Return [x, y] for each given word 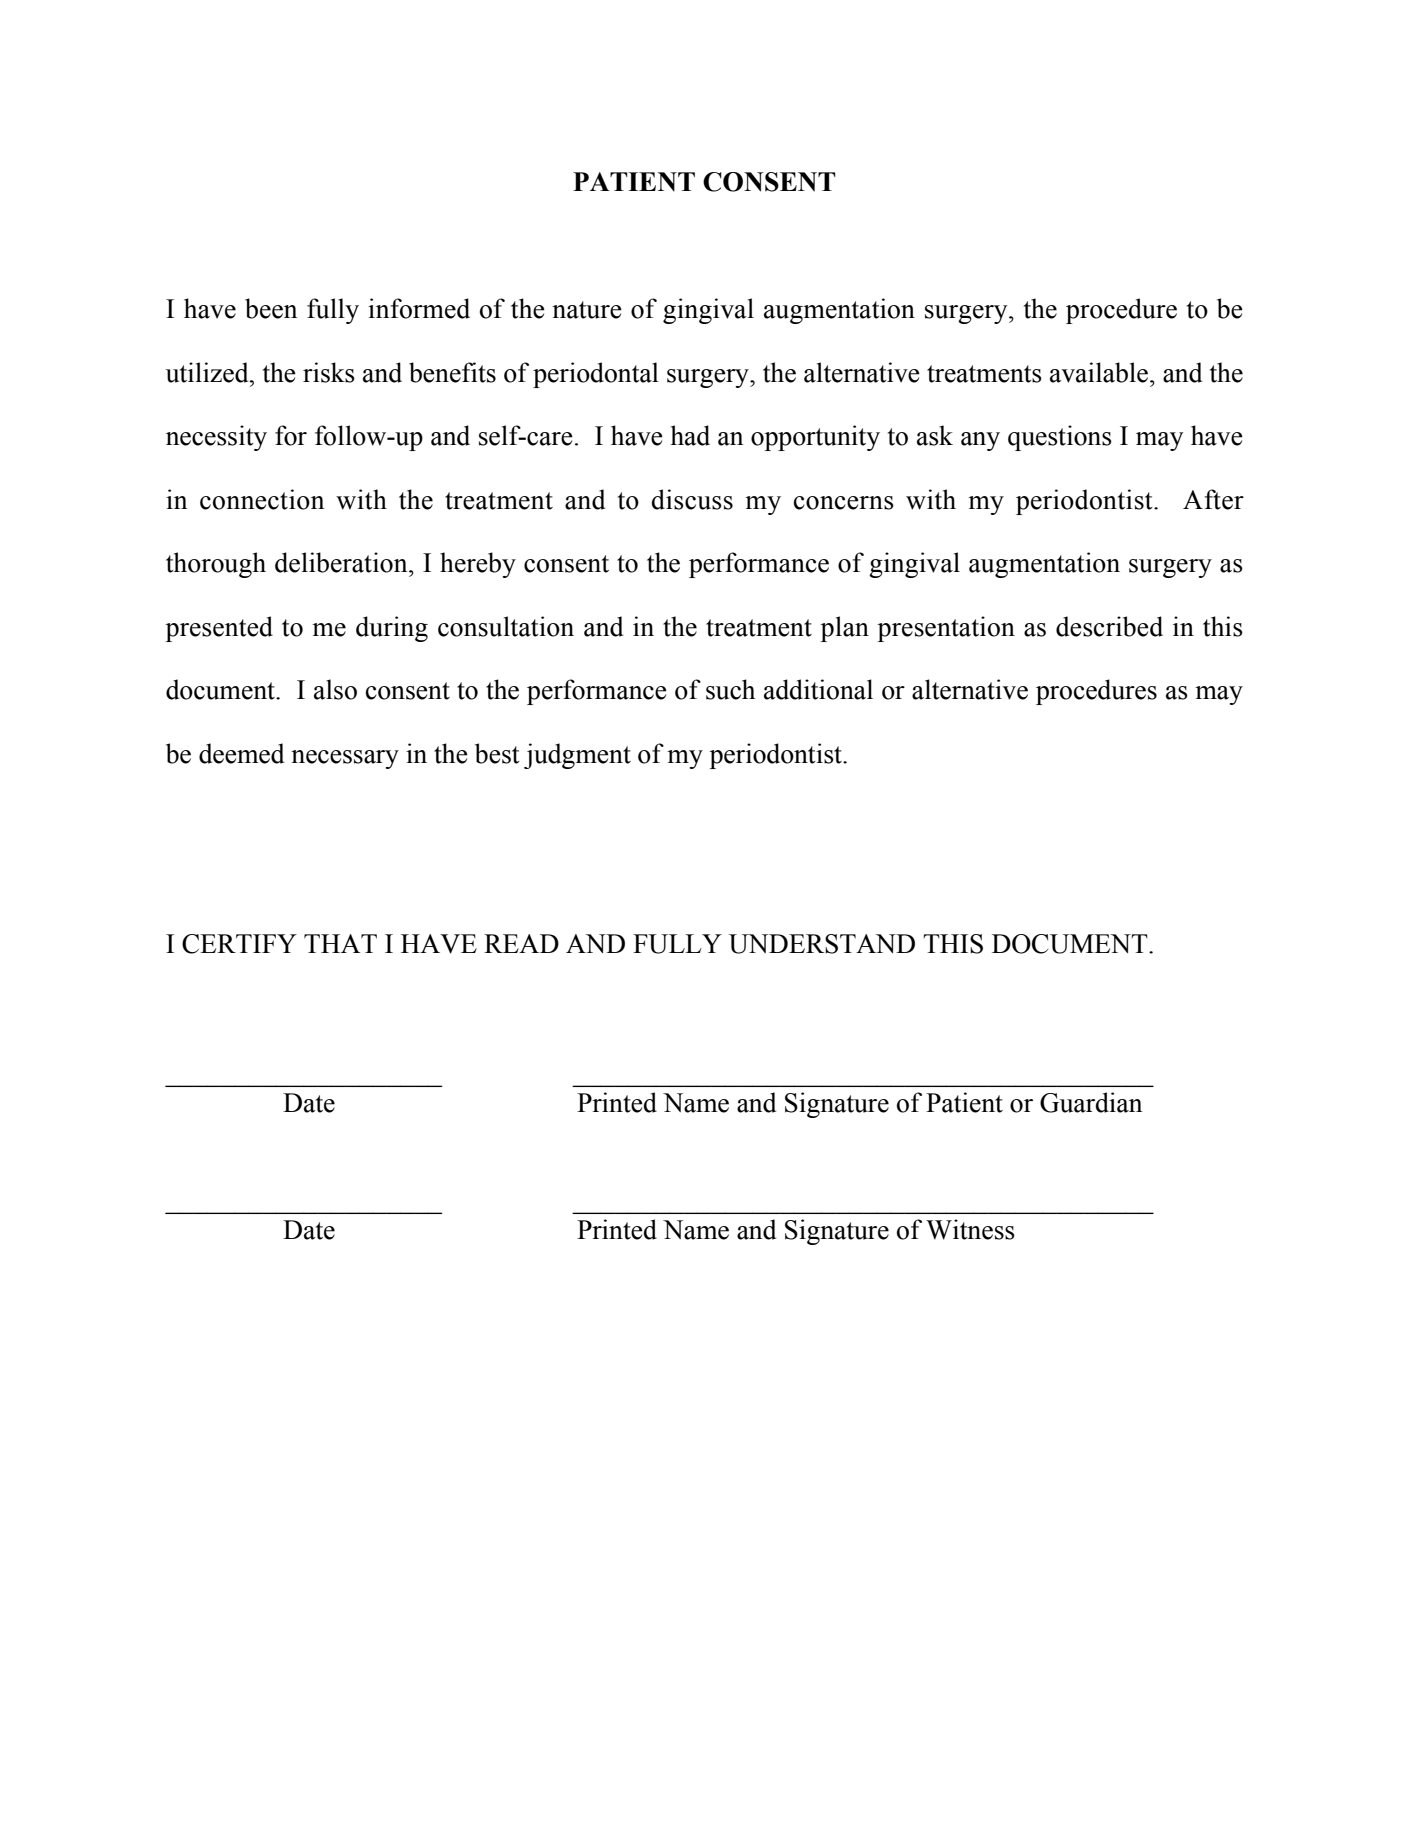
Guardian [1091, 1102]
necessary [345, 759]
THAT [340, 943]
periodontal [596, 375]
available [1100, 372]
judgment [577, 756]
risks [329, 372]
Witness [970, 1229]
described [1109, 626]
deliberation [342, 562]
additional [818, 689]
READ [521, 943]
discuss [692, 499]
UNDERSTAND [822, 944]
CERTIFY [239, 944]
